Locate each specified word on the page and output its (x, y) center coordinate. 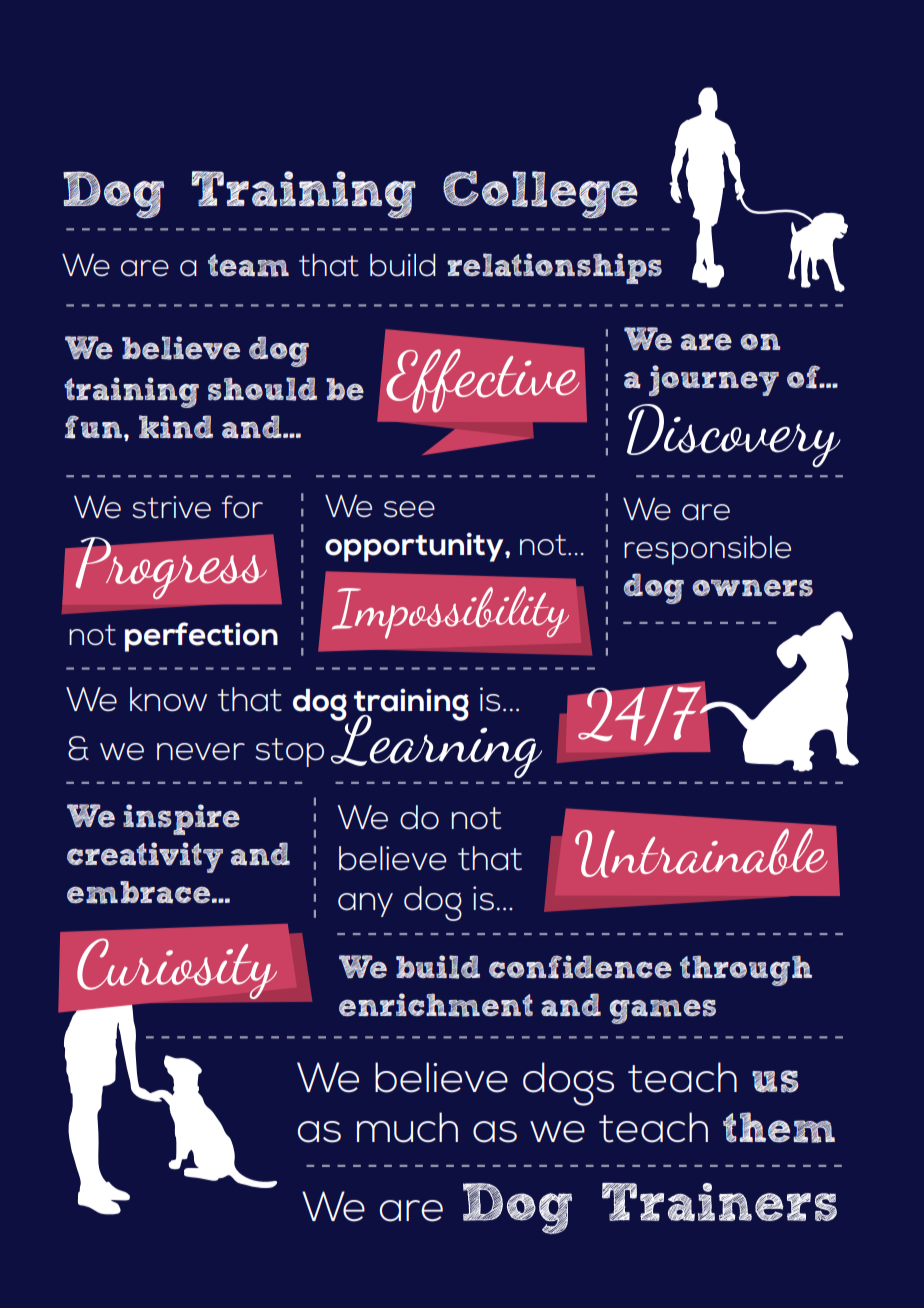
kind (176, 426)
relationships (554, 268)
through (746, 970)
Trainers (719, 1202)
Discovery (734, 436)
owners (752, 588)
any (365, 905)
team (248, 265)
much (407, 1127)
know (168, 699)
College (540, 195)
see (409, 509)
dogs (568, 1084)
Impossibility (450, 612)
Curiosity (177, 968)
